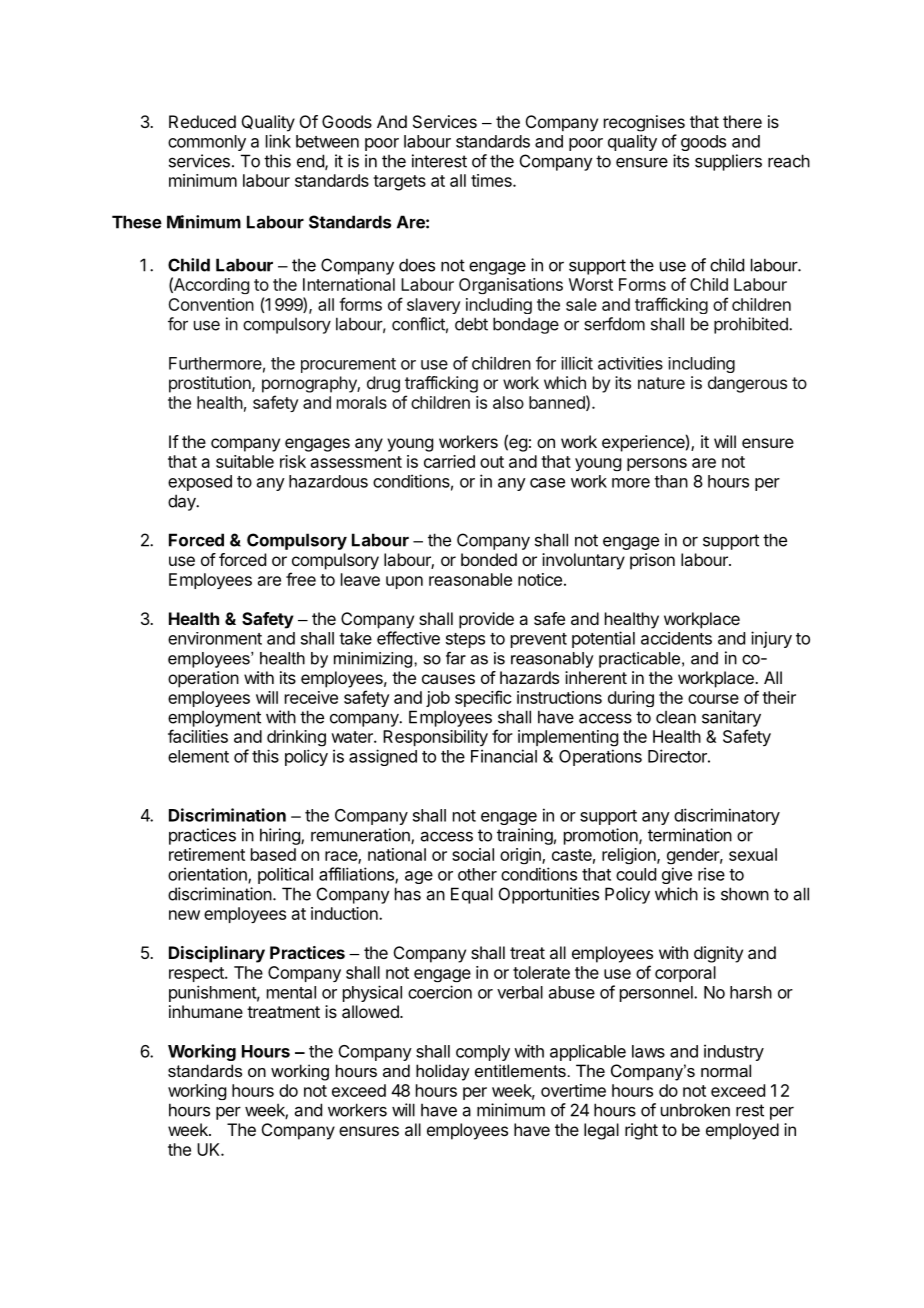 This screenshot has width=924, height=1308. What do you see at coordinates (728, 162) in the screenshot?
I see `suppliers` at bounding box center [728, 162].
